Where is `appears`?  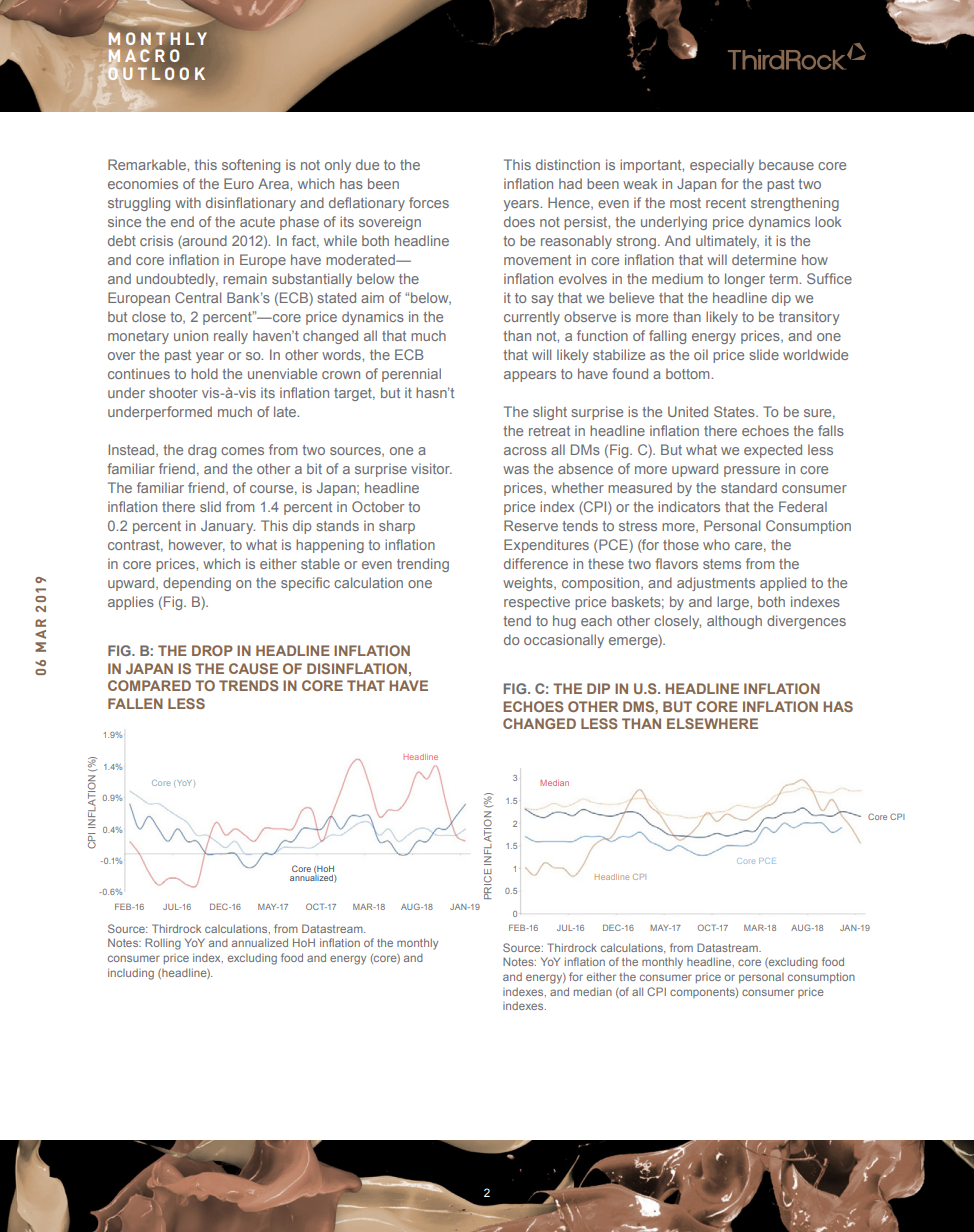
appears is located at coordinates (530, 376).
